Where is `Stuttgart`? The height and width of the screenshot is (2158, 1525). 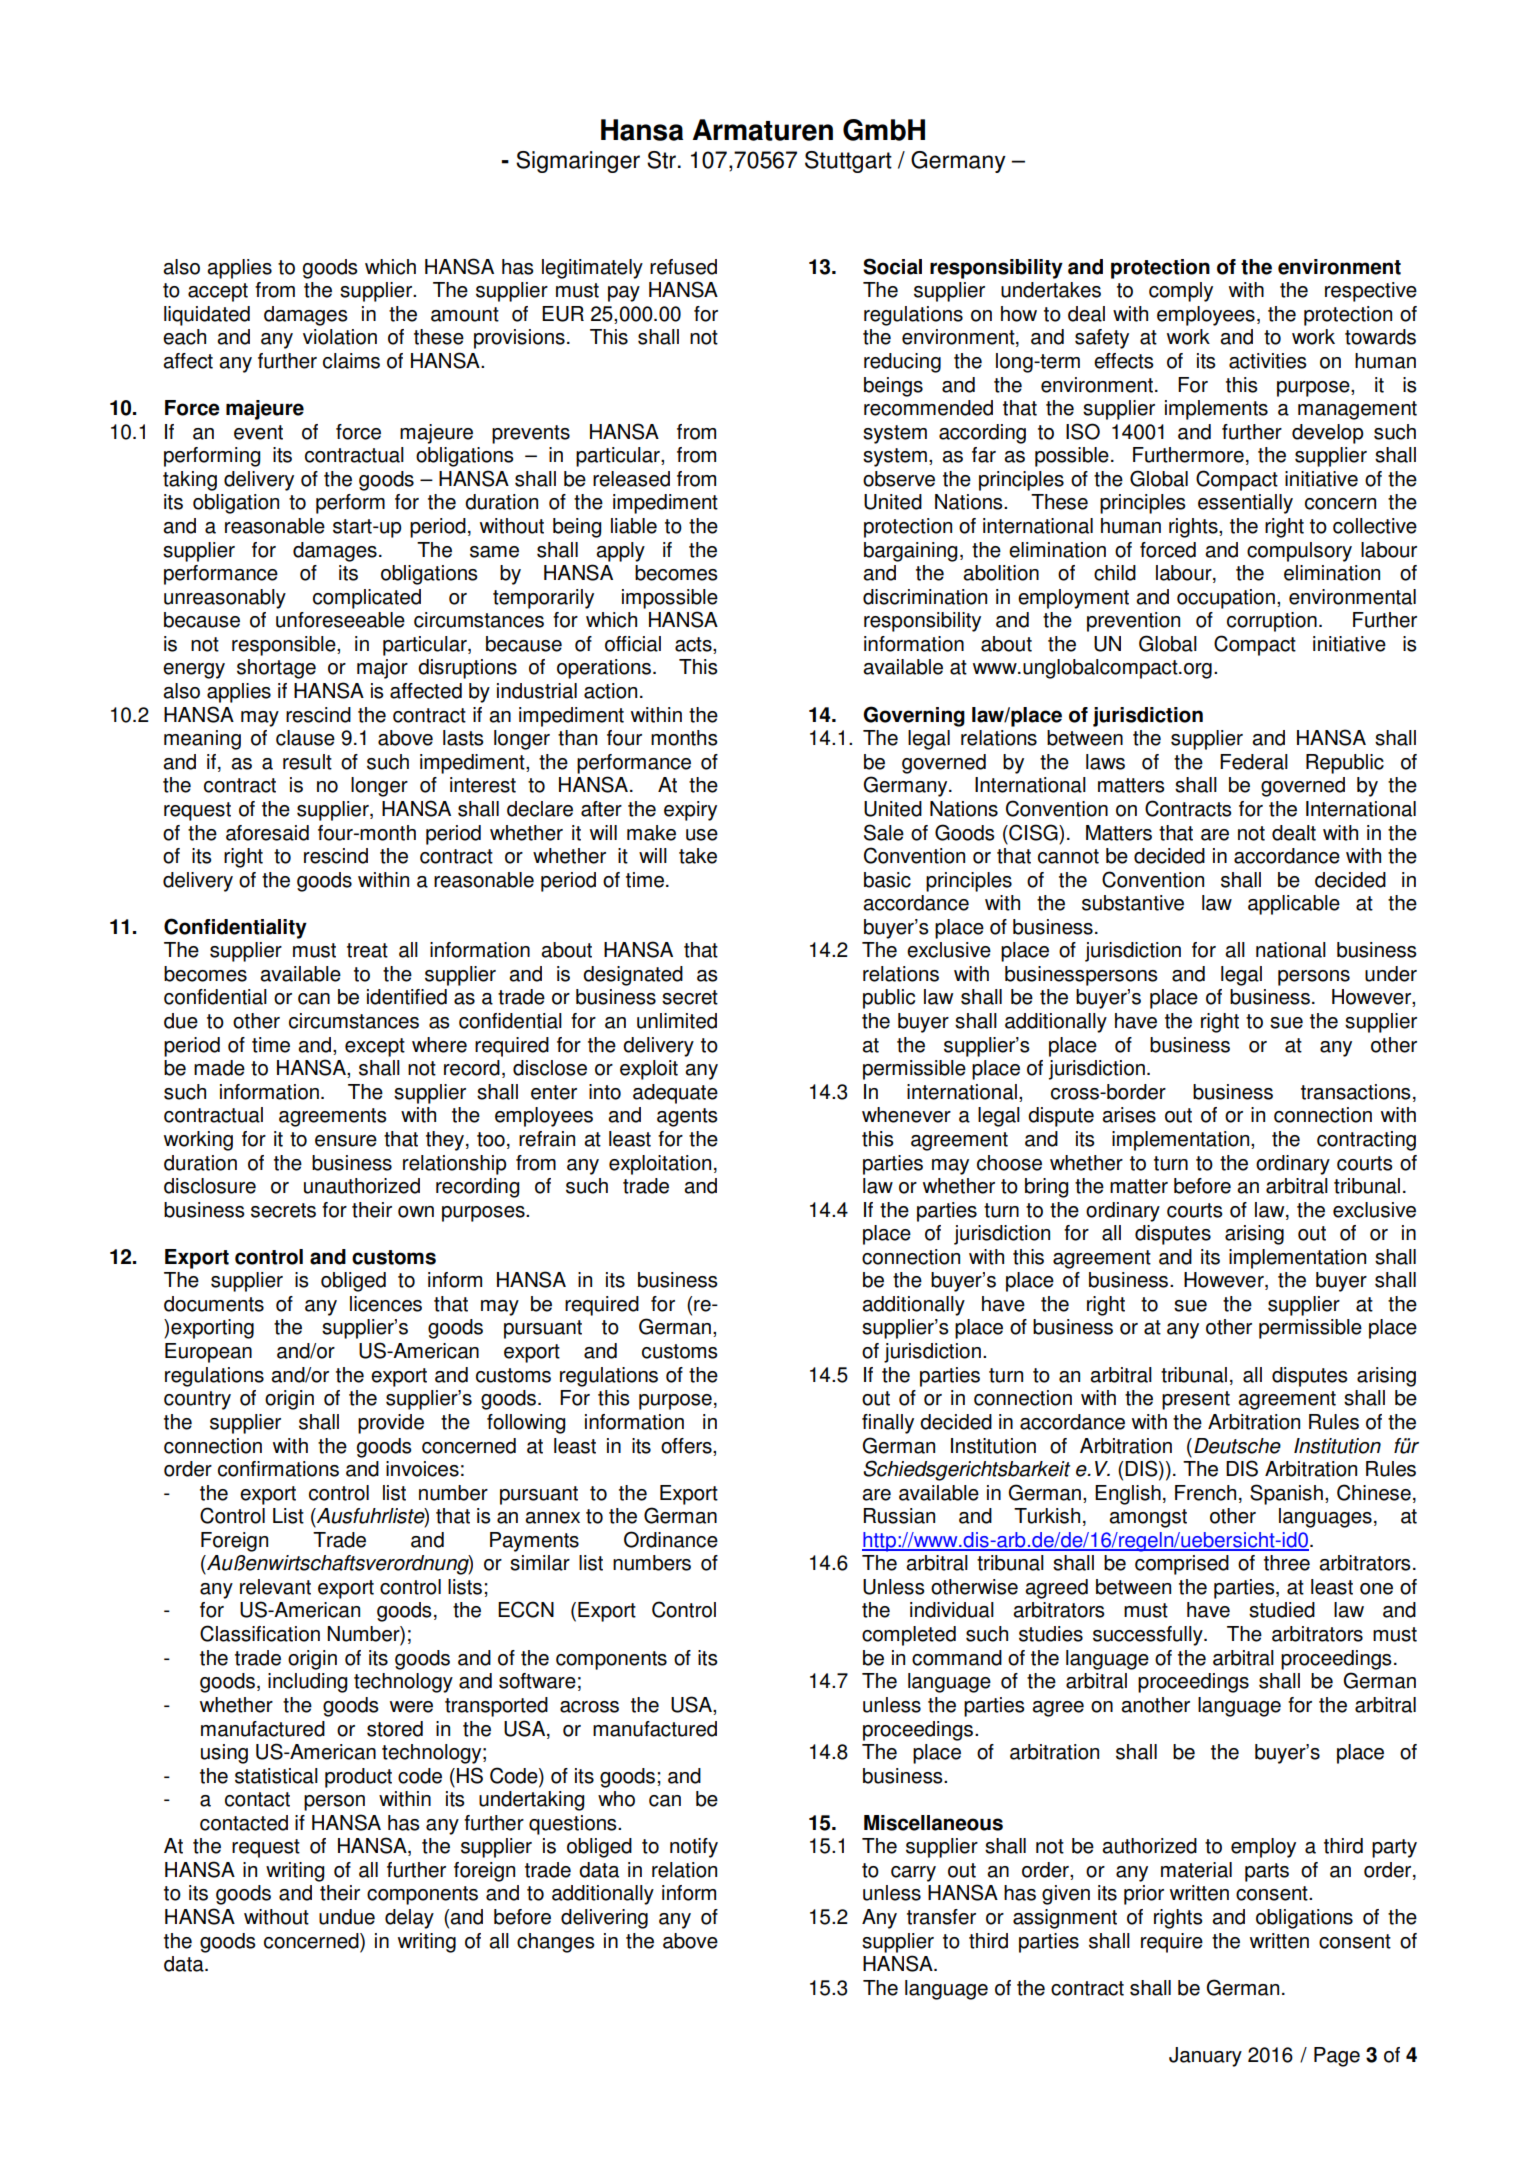
Stuttgart is located at coordinates (848, 162).
